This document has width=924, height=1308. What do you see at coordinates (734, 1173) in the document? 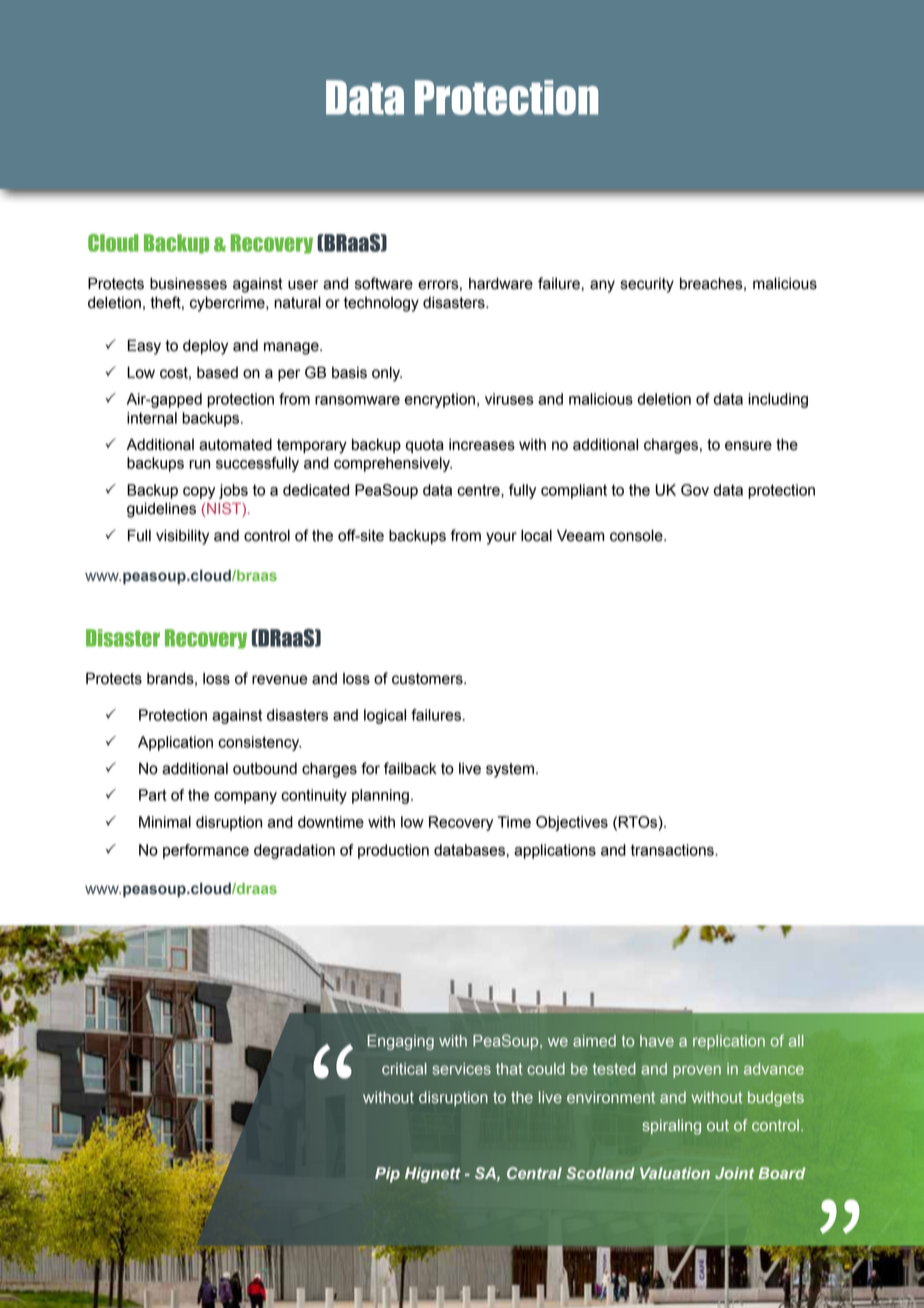
I see `Joint` at bounding box center [734, 1173].
